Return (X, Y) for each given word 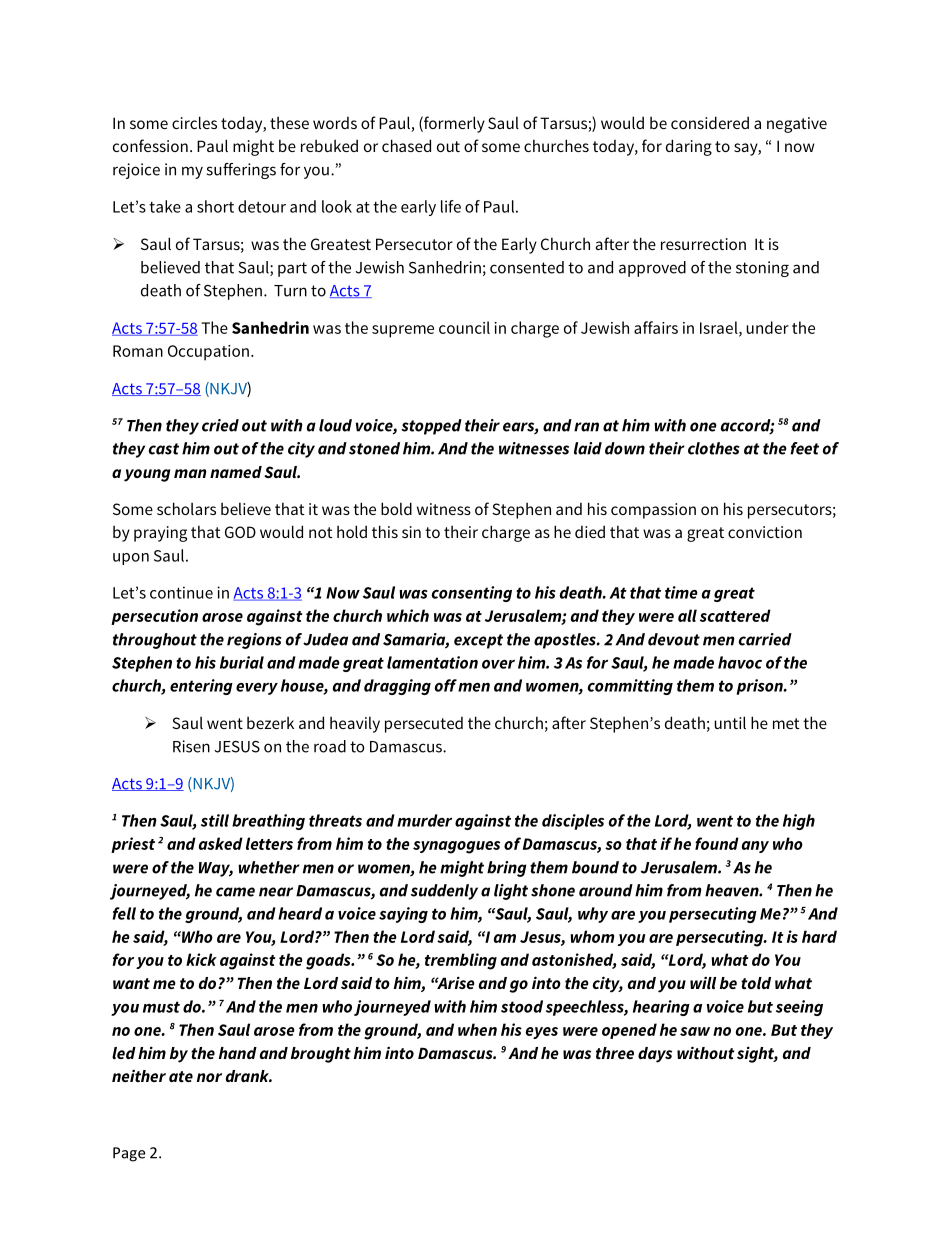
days (655, 1055)
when (477, 1029)
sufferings (241, 171)
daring (689, 147)
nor (209, 1077)
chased (406, 145)
